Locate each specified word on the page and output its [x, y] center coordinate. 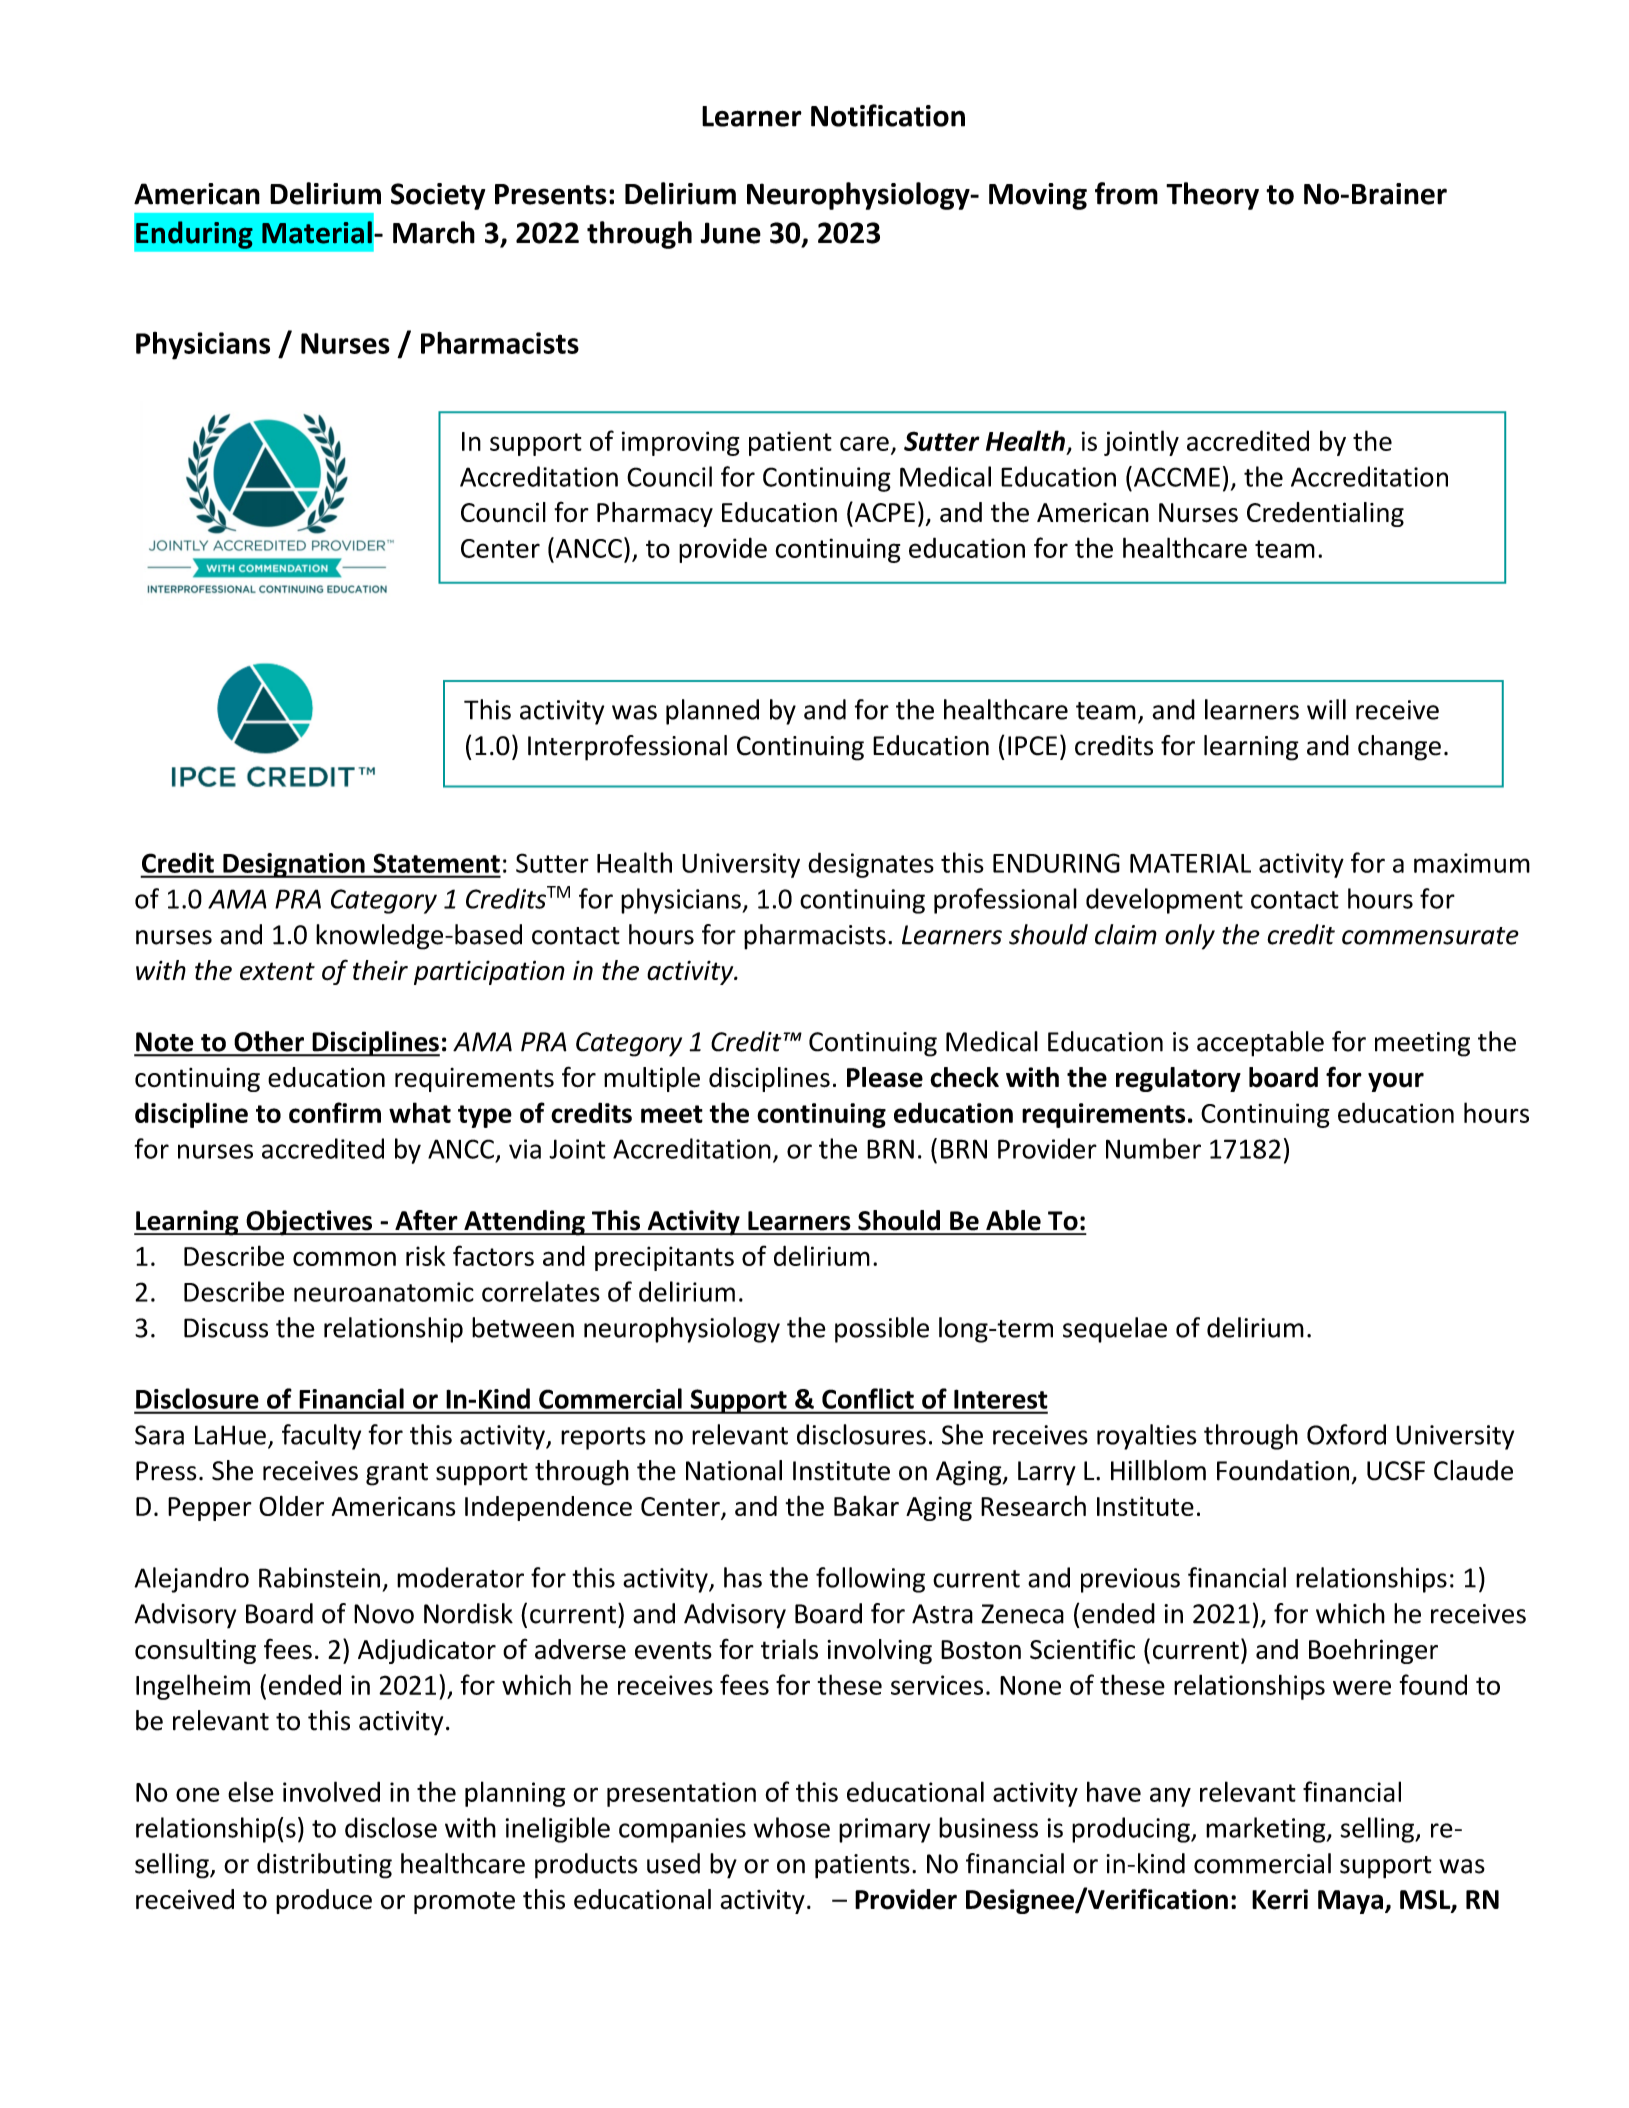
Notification [888, 115]
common [344, 1258]
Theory [1212, 196]
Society [438, 196]
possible [882, 1330]
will [1326, 709]
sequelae [1115, 1330]
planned [712, 712]
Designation [294, 865]
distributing [324, 1866]
